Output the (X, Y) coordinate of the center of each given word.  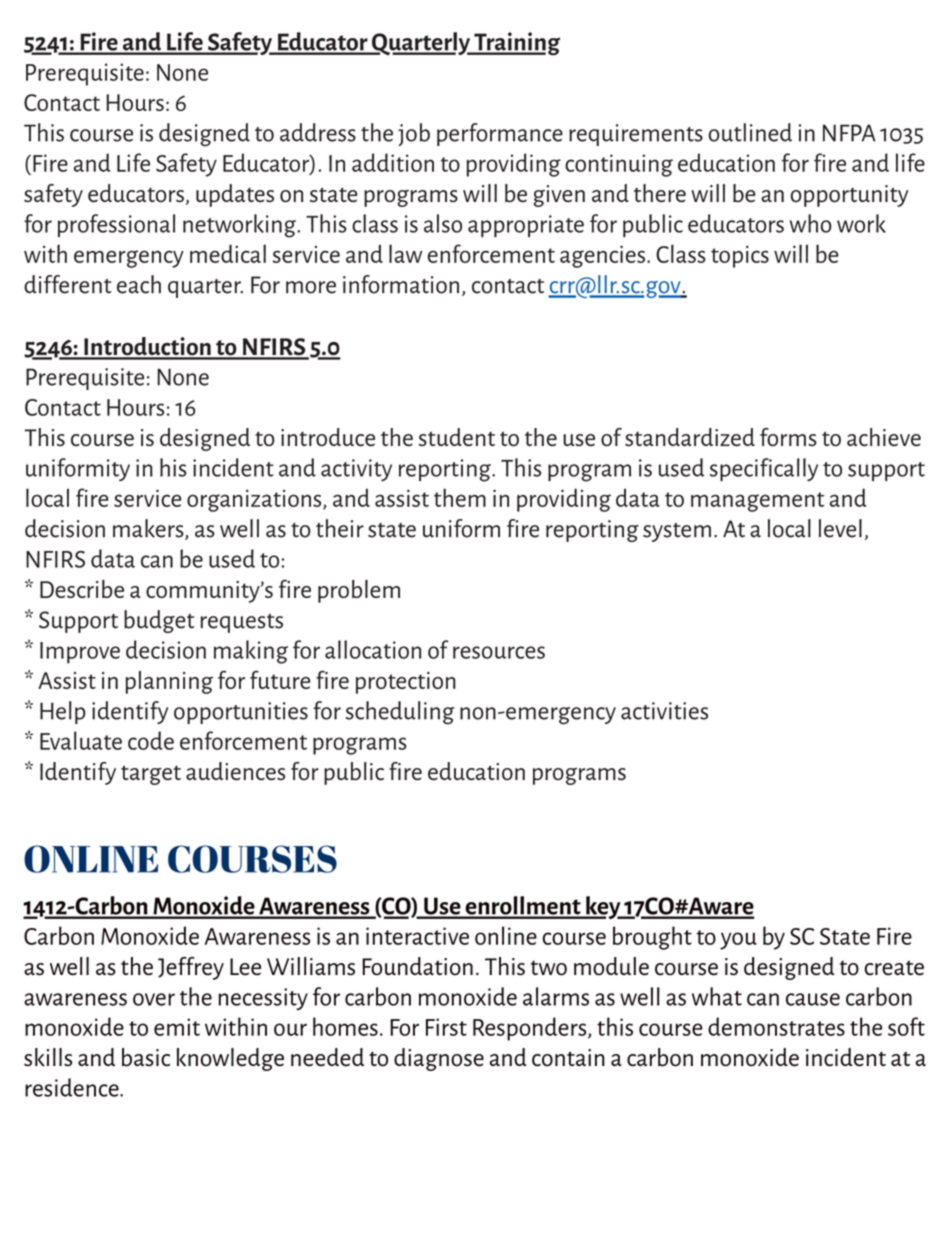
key (603, 907)
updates (235, 195)
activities (664, 711)
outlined (750, 132)
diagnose (439, 1059)
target (151, 775)
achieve (884, 437)
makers (149, 529)
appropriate (526, 226)
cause (813, 999)
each (139, 284)
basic (146, 1057)
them (460, 497)
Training (516, 44)
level (840, 528)
